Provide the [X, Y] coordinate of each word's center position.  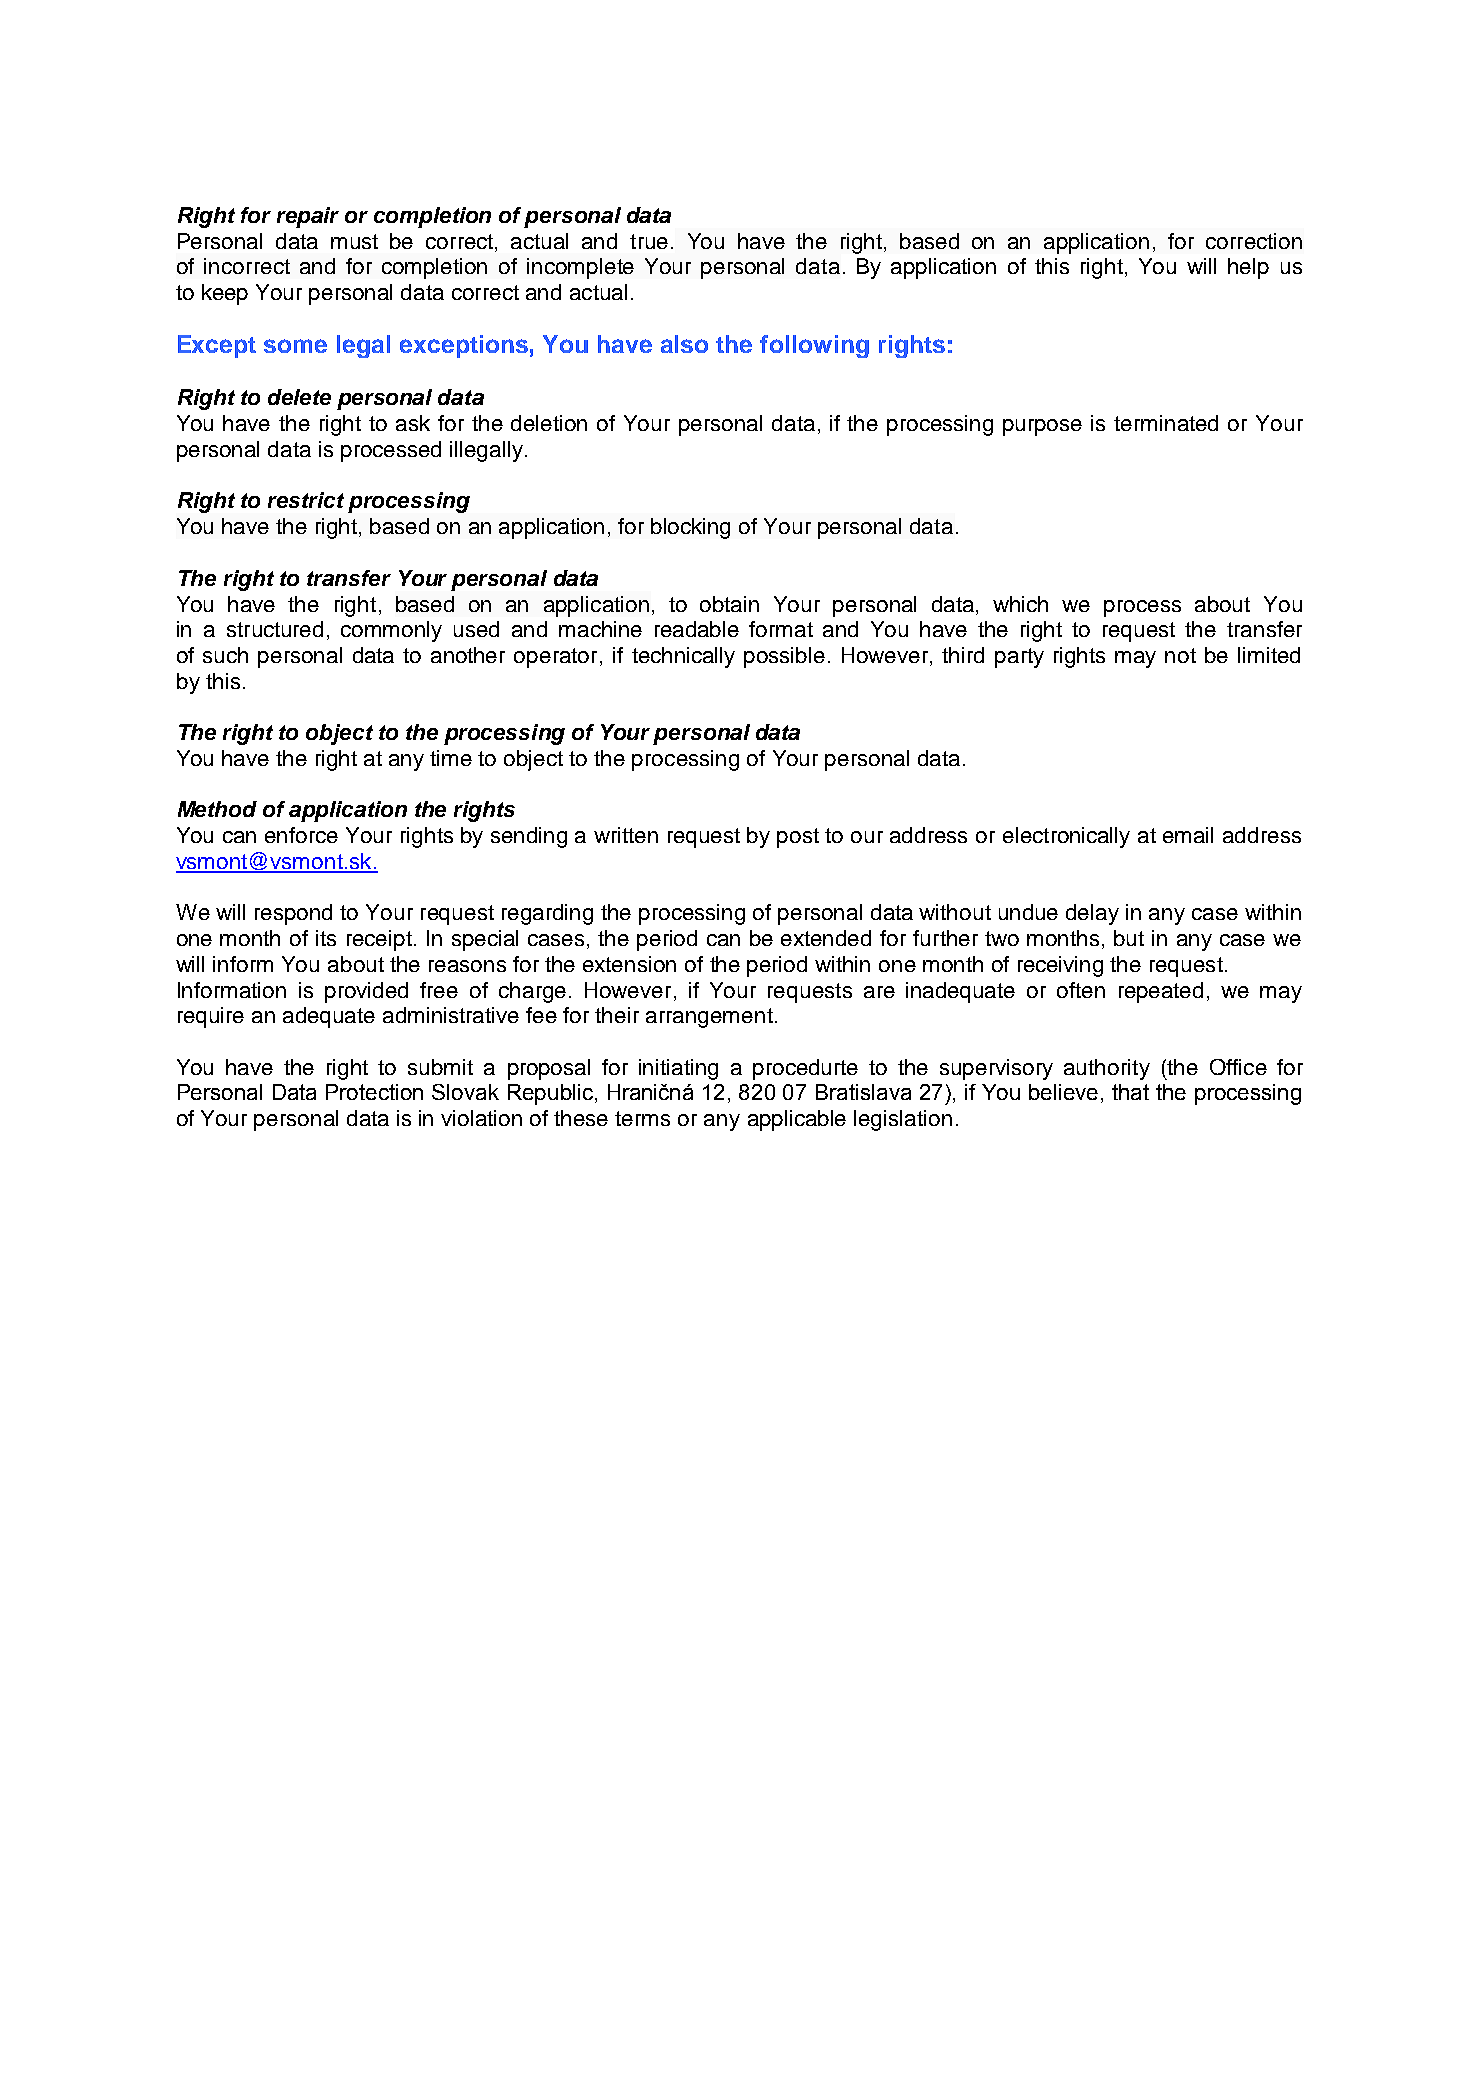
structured [275, 629]
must [354, 241]
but [1129, 938]
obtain [729, 604]
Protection [374, 1092]
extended [826, 938]
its [326, 938]
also [684, 344]
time [451, 758]
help [1248, 268]
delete [299, 397]
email [1188, 835]
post [798, 838]
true [649, 241]
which [1020, 604]
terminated [1166, 423]
